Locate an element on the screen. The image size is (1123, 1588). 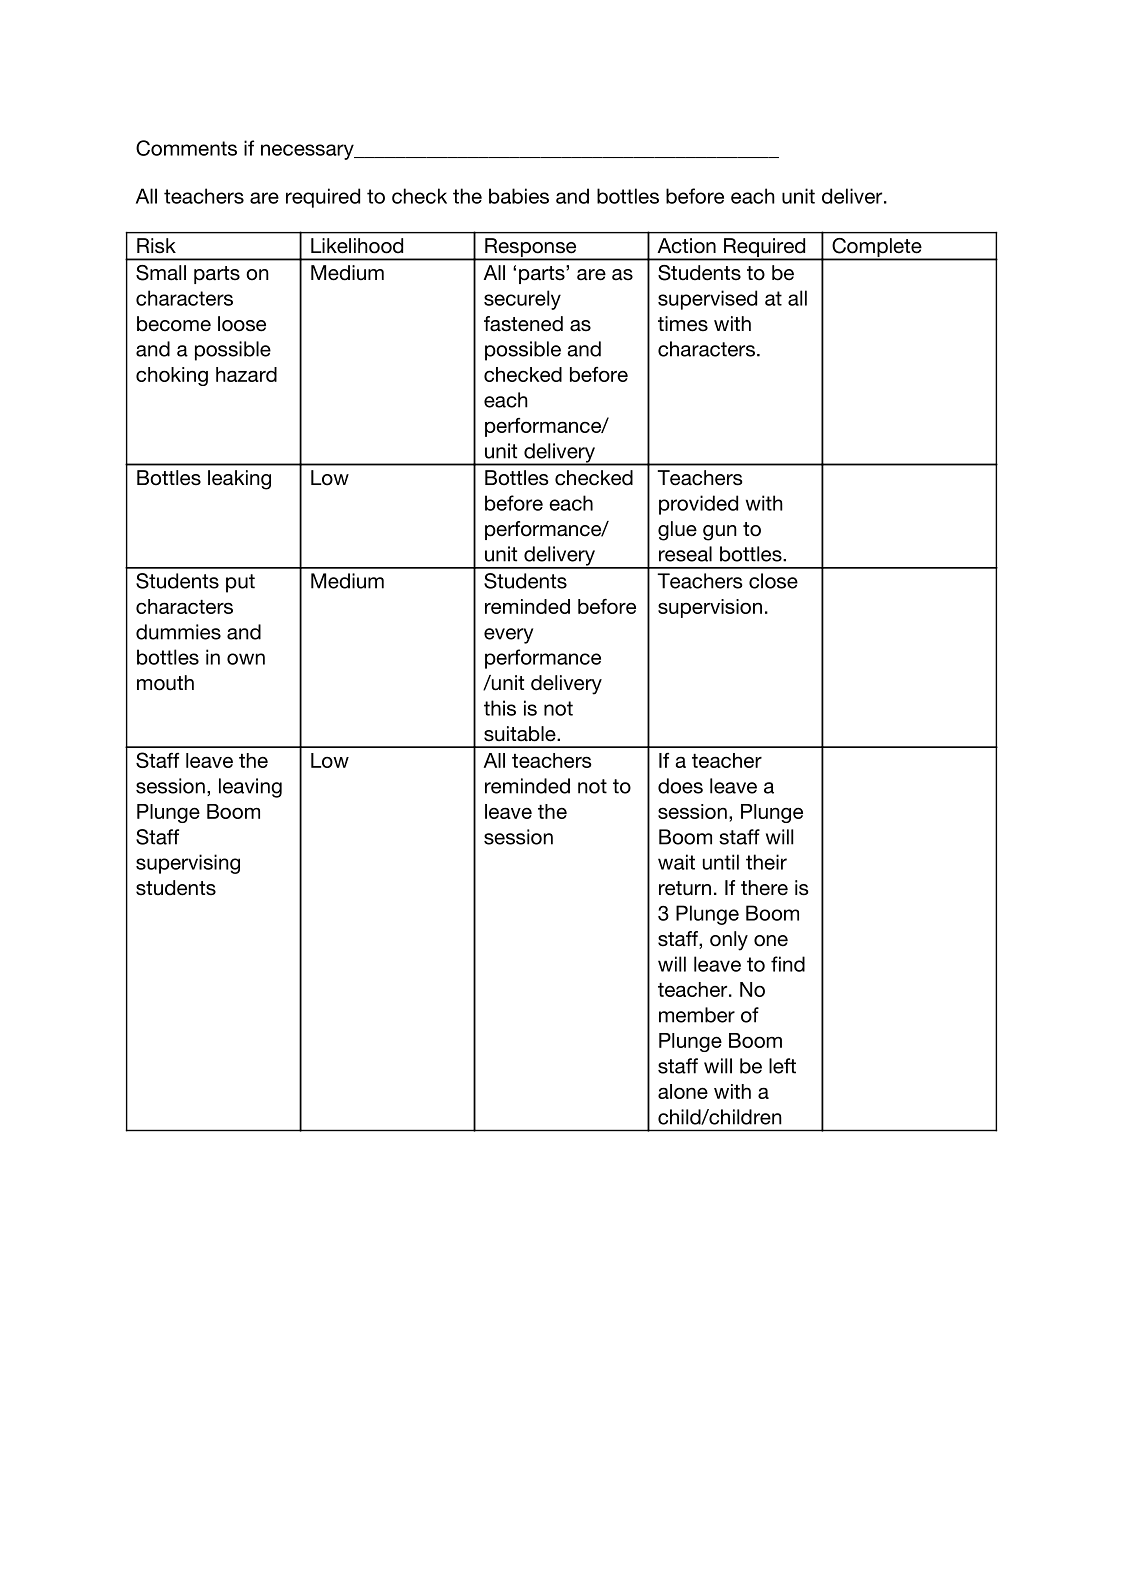
there is located at coordinates (764, 888).
